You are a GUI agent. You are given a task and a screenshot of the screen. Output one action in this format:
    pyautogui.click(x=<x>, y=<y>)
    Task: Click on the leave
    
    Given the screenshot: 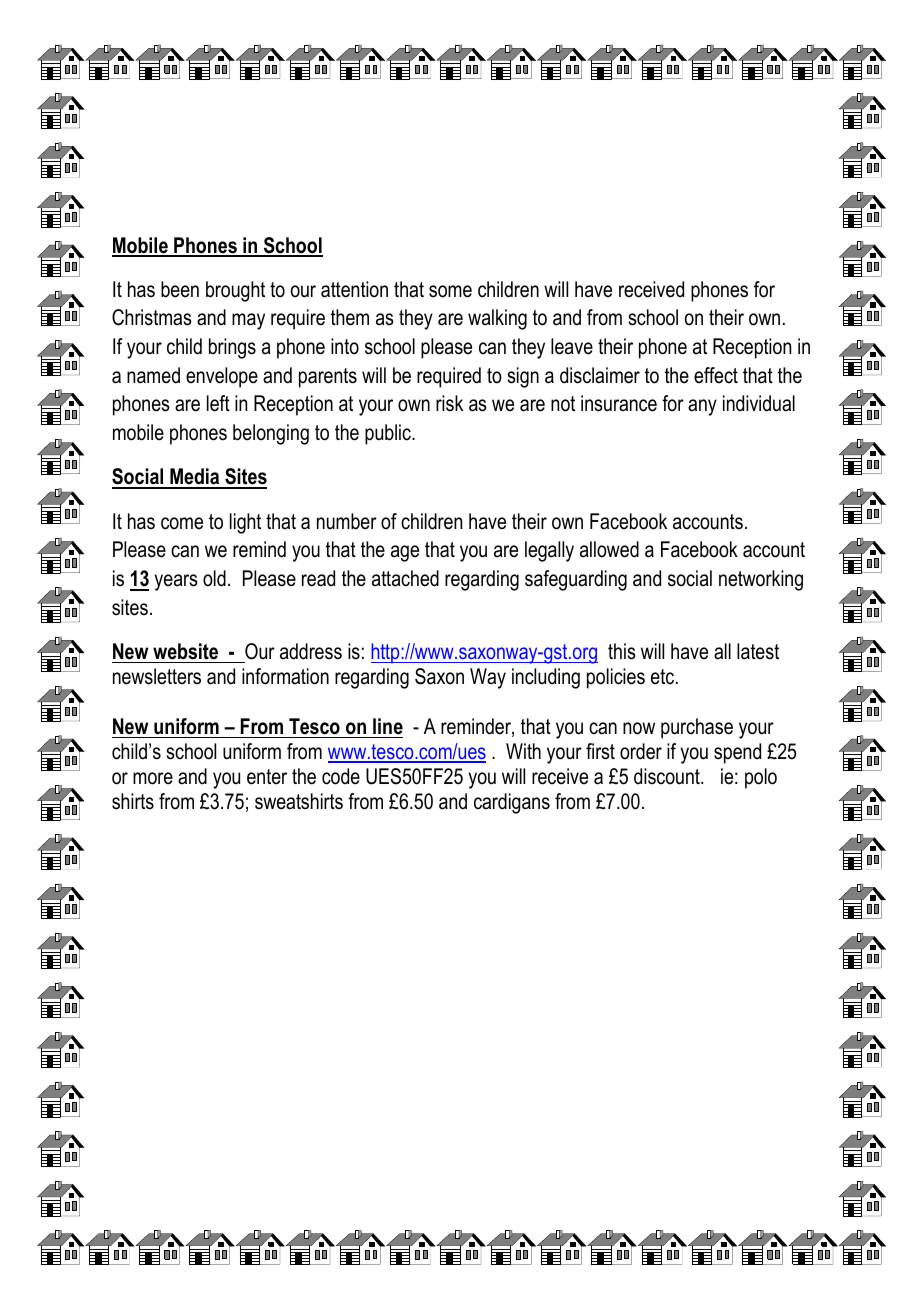 What is the action you would take?
    pyautogui.click(x=572, y=346)
